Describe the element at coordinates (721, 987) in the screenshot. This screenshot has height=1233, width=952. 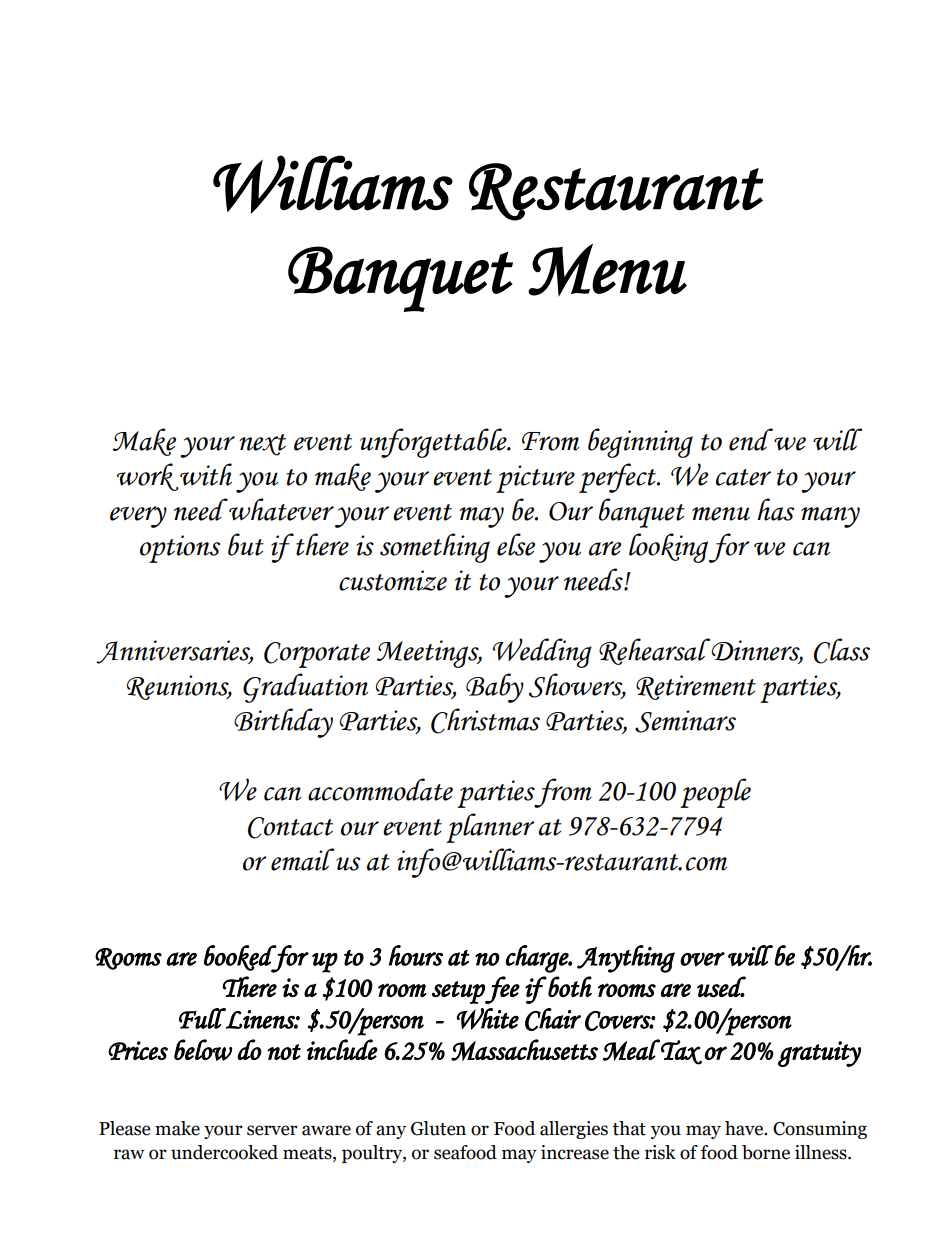
I see `used` at that location.
